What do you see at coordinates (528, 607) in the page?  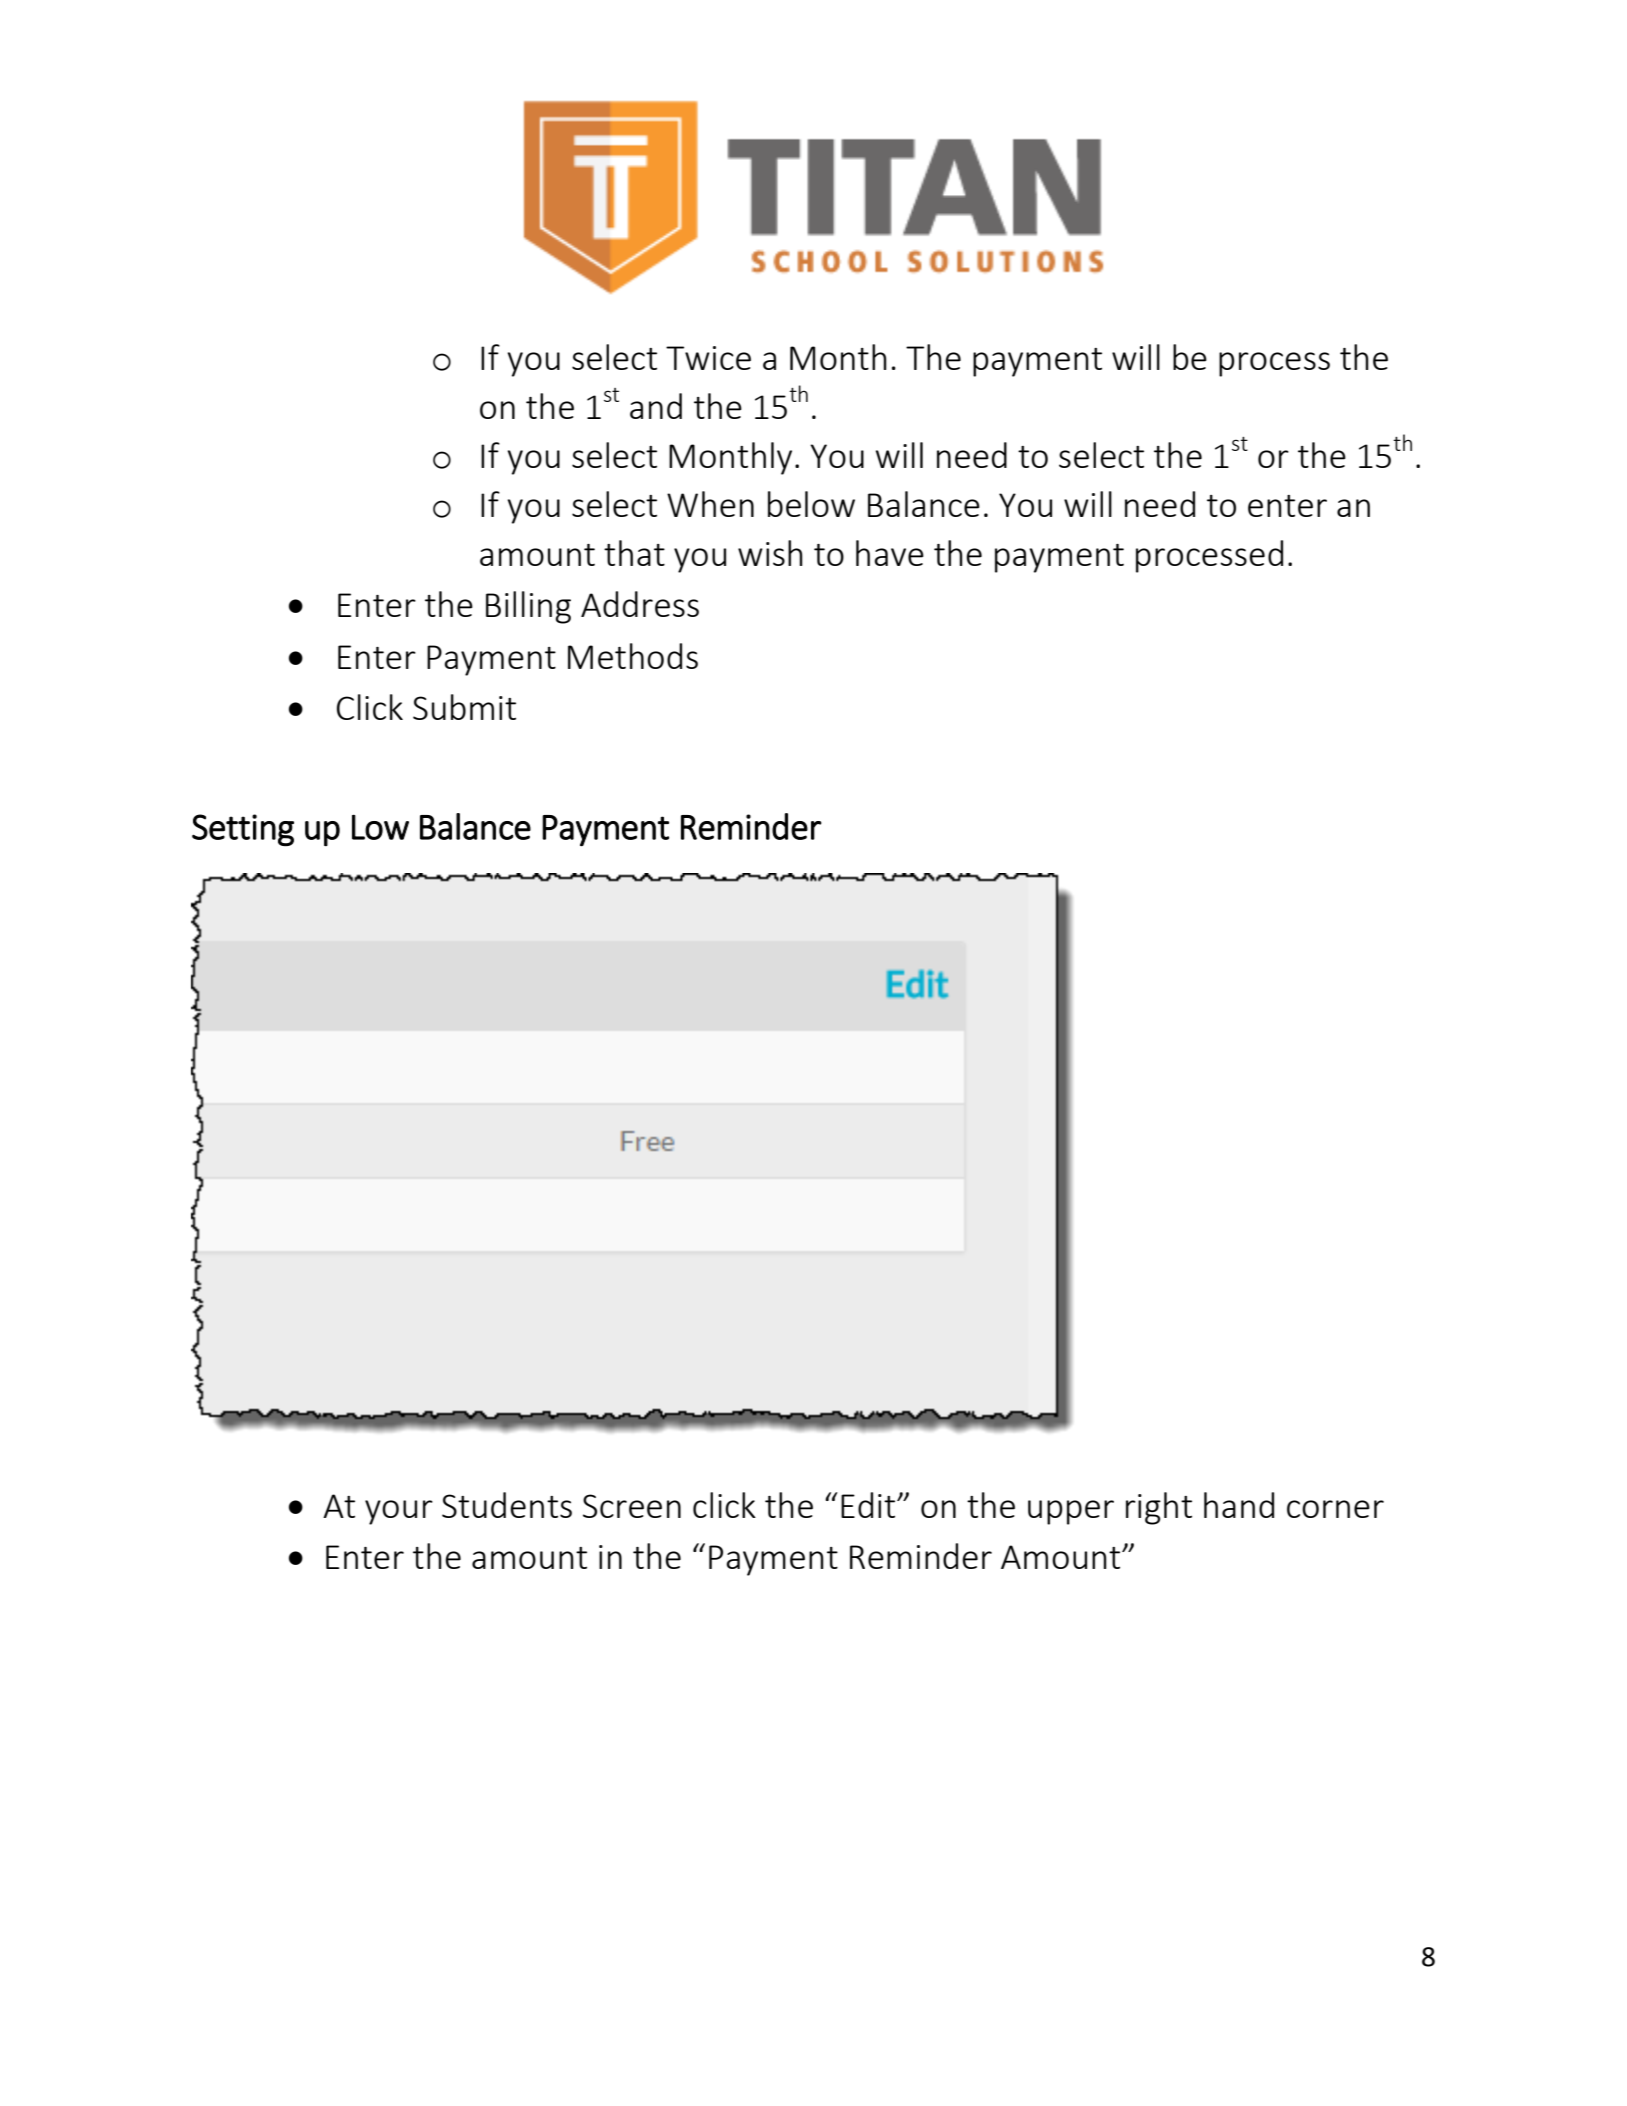 I see `Billing` at bounding box center [528, 607].
